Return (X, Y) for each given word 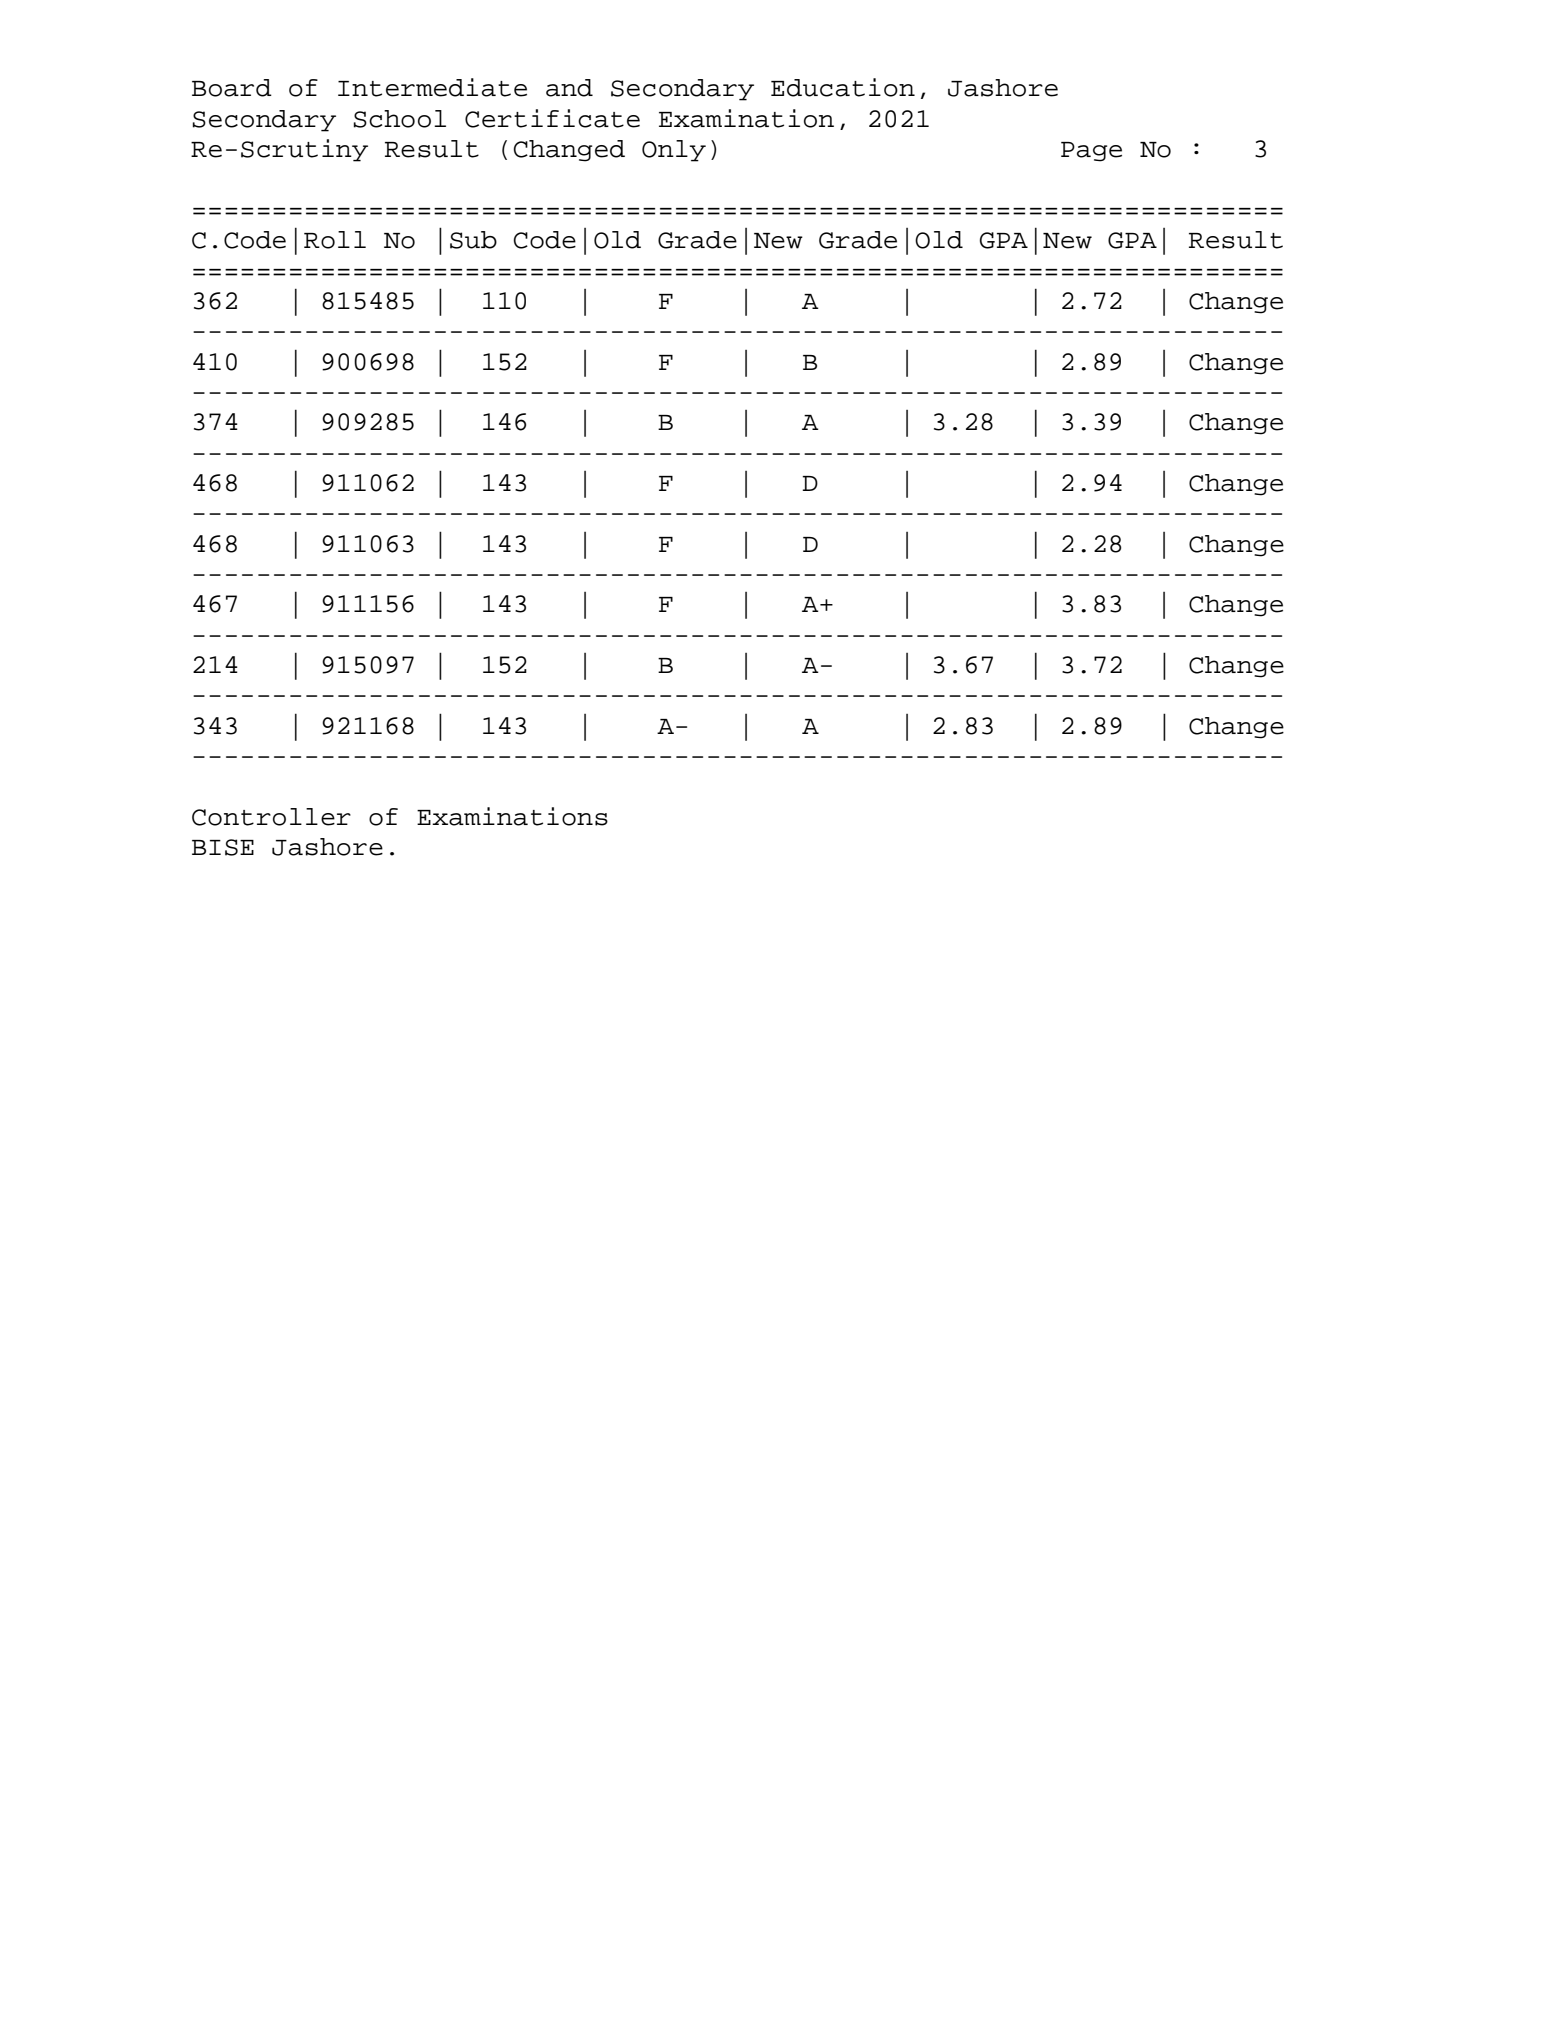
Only (674, 151)
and (569, 88)
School (400, 119)
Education (843, 87)
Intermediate (432, 87)
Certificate (552, 118)
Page (1091, 152)
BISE (223, 847)
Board (232, 88)
